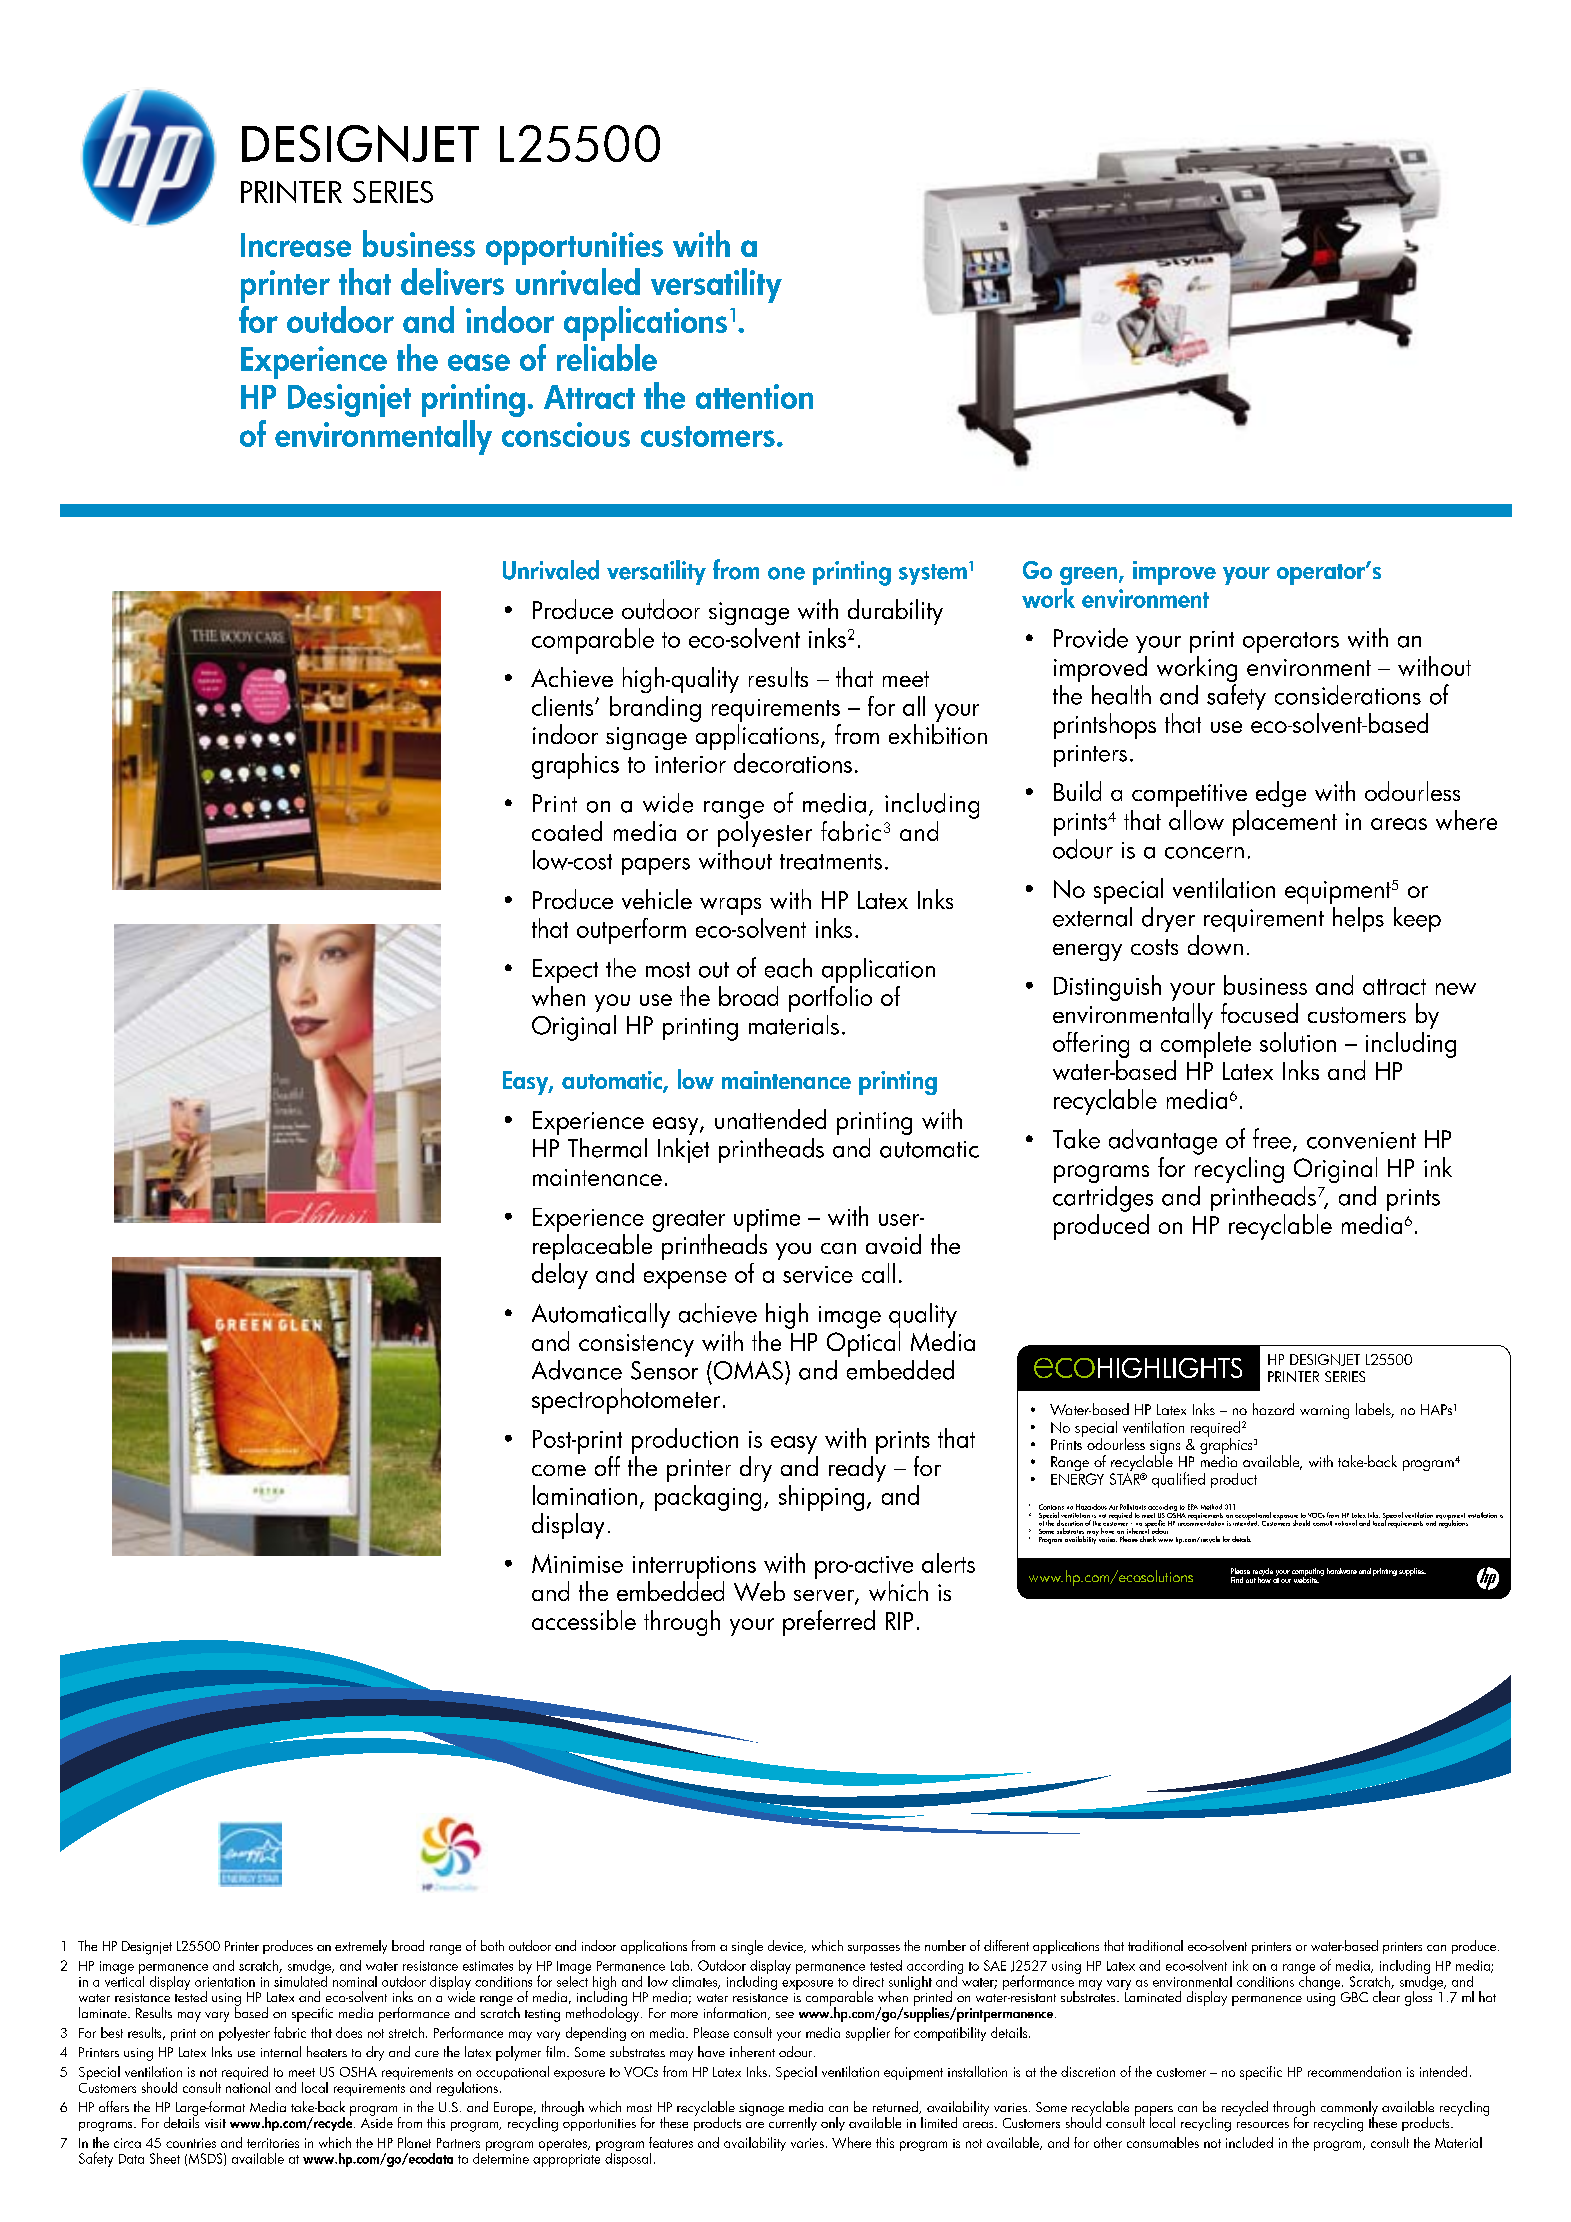  I want to click on delivers, so click(452, 281).
